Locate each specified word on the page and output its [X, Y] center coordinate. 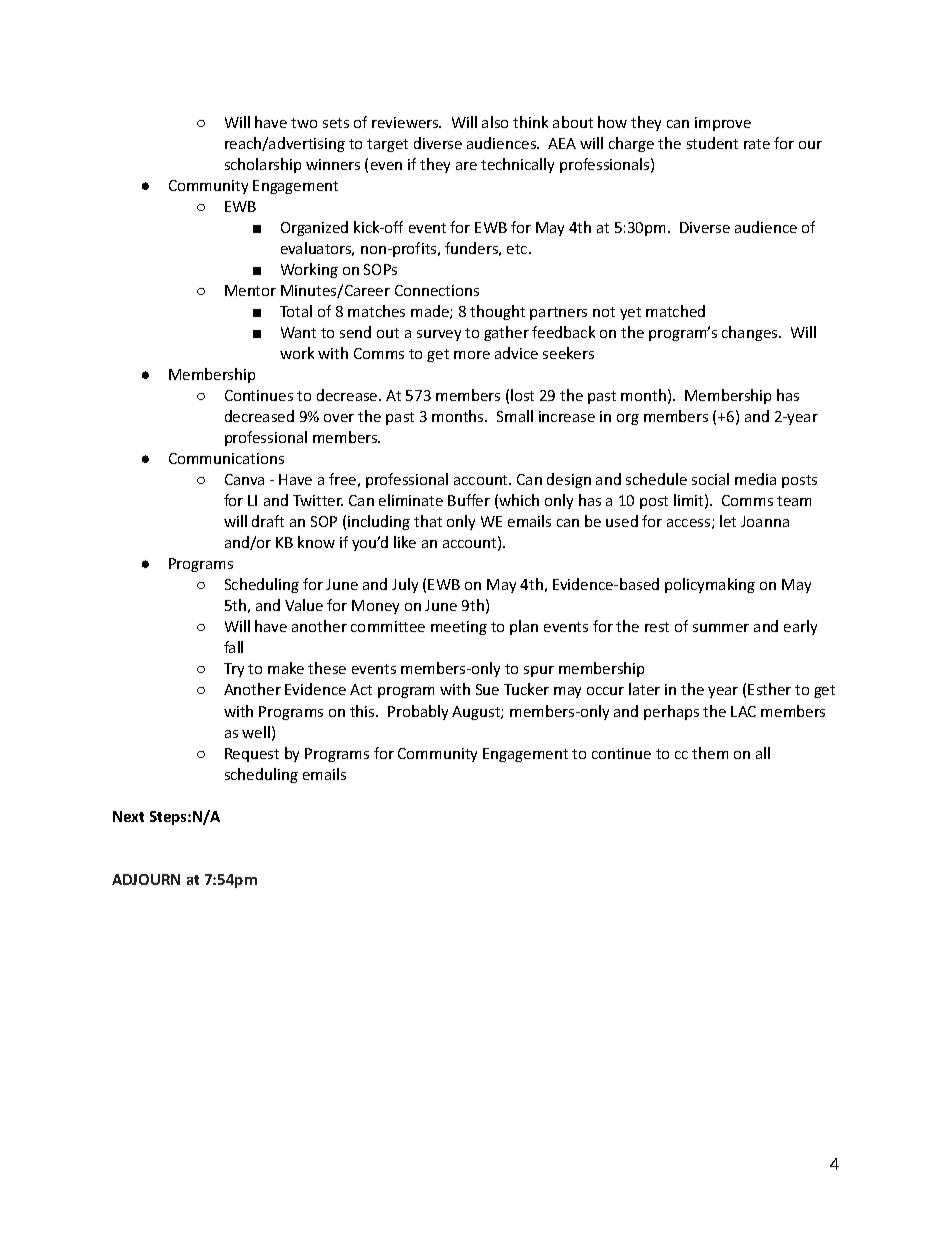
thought [497, 312]
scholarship [263, 165]
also [495, 122]
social [710, 479]
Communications [226, 458]
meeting [459, 628]
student [712, 143]
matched [675, 311]
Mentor [250, 290]
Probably [418, 712]
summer [721, 628]
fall [233, 647]
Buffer [469, 500]
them [710, 753]
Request [252, 755]
